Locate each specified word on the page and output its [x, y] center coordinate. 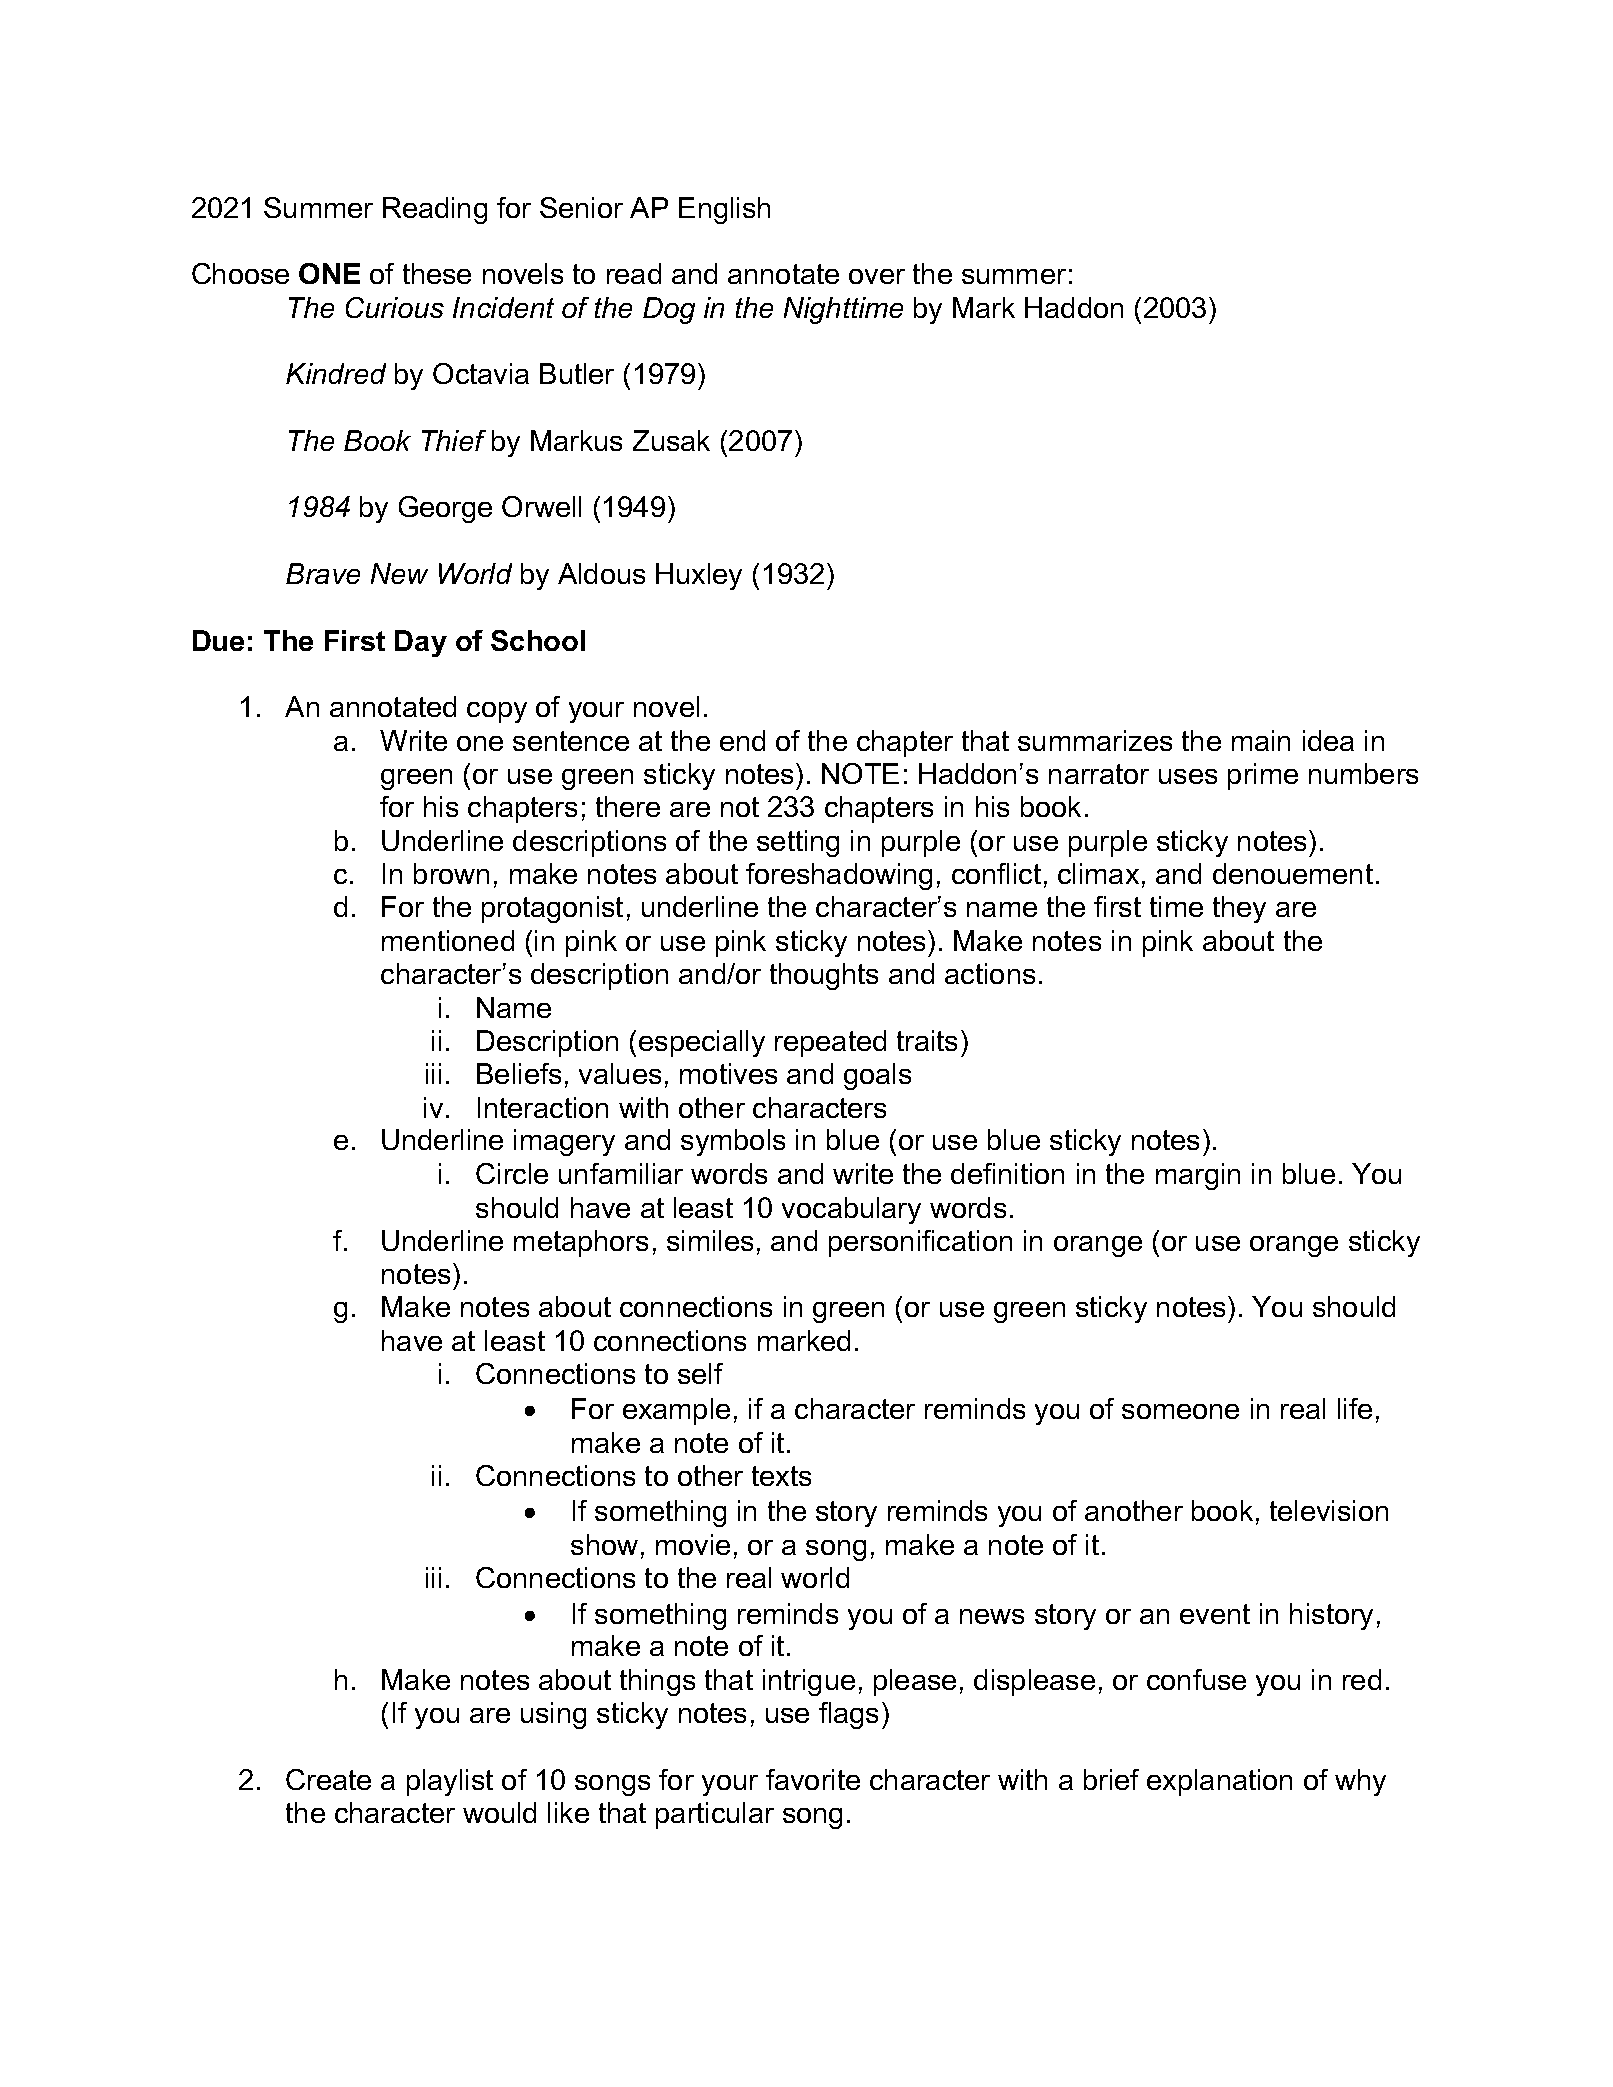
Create [328, 1779]
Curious [395, 307]
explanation [1219, 1782]
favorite [813, 1779]
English [724, 210]
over [877, 276]
